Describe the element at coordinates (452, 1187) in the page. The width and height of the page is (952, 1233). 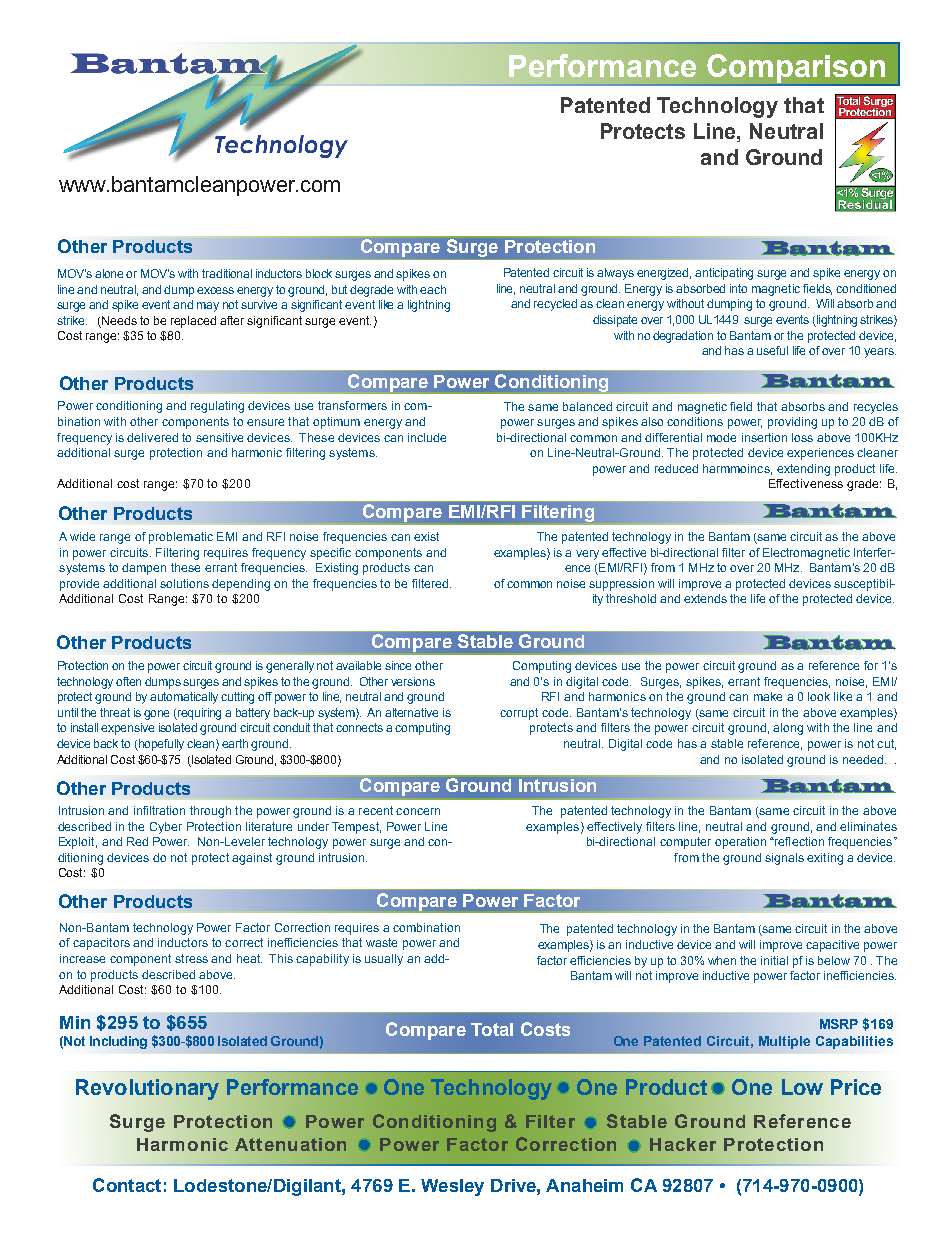
I see `Wesley` at that location.
